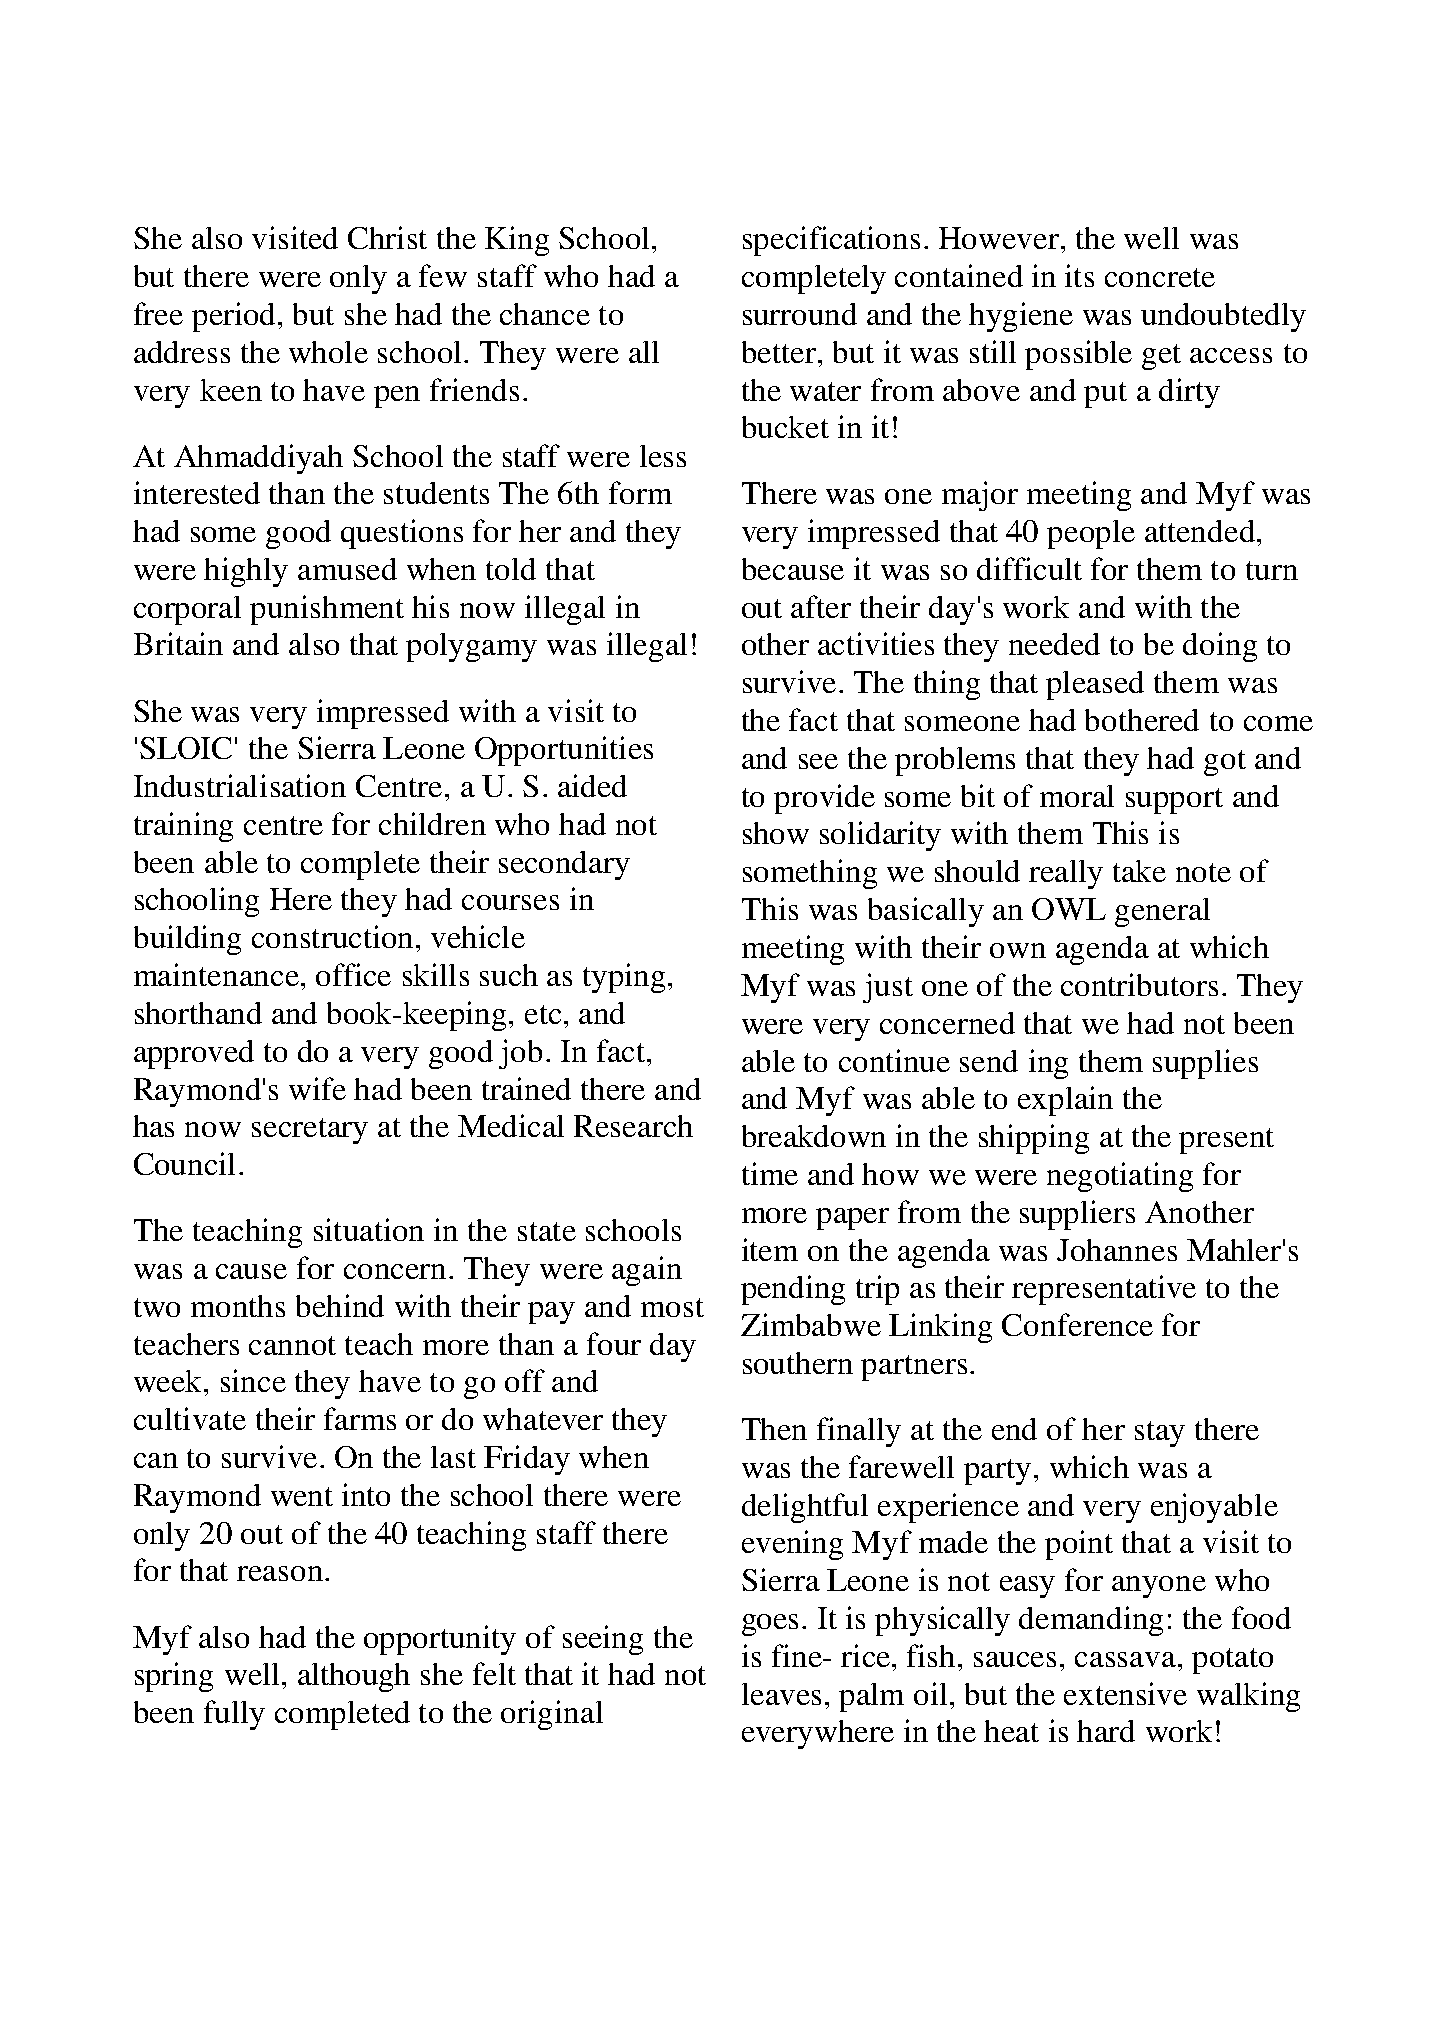 Image resolution: width=1436 pixels, height=2032 pixels. I want to click on situation, so click(369, 1229).
